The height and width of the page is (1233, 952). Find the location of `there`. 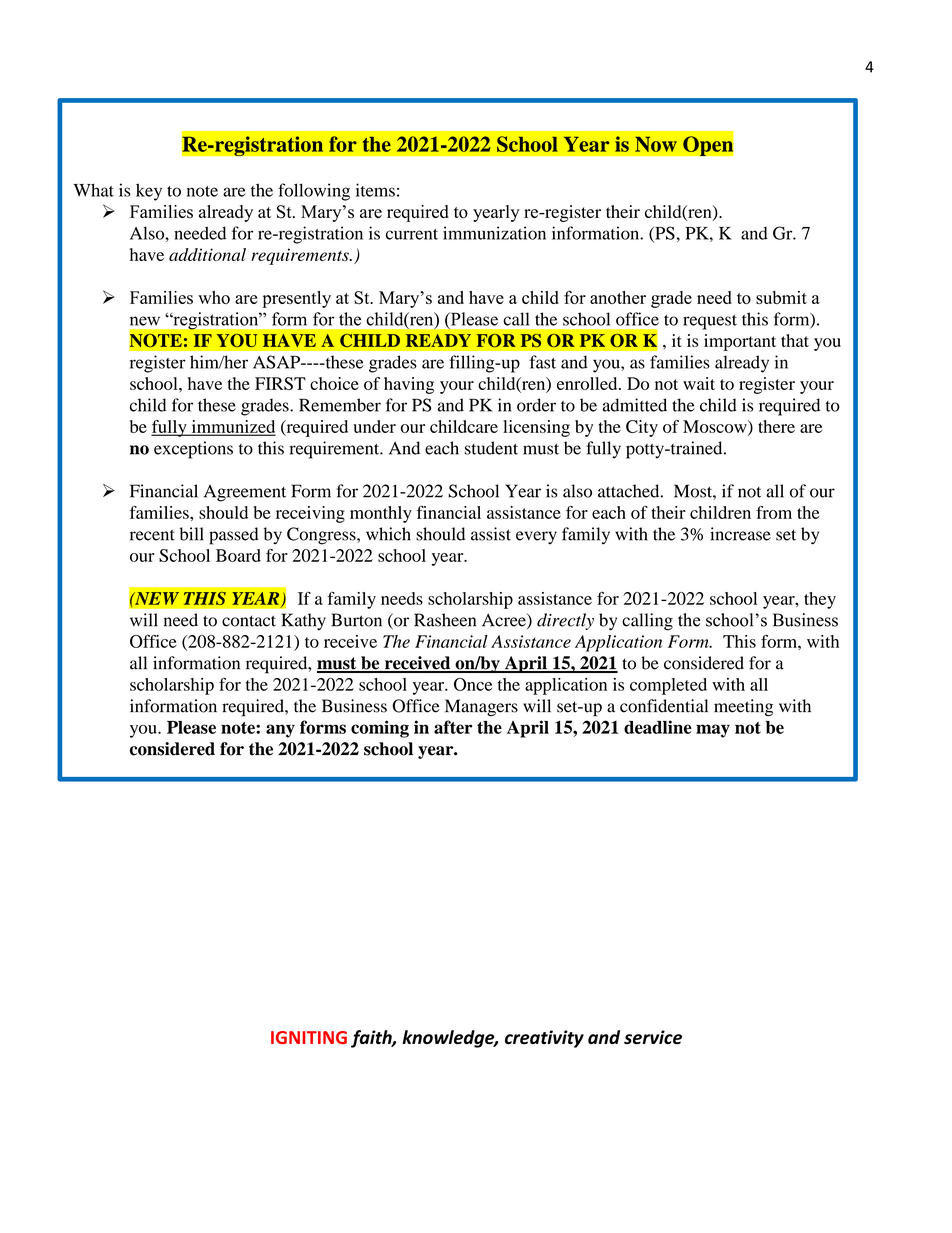

there is located at coordinates (776, 426).
